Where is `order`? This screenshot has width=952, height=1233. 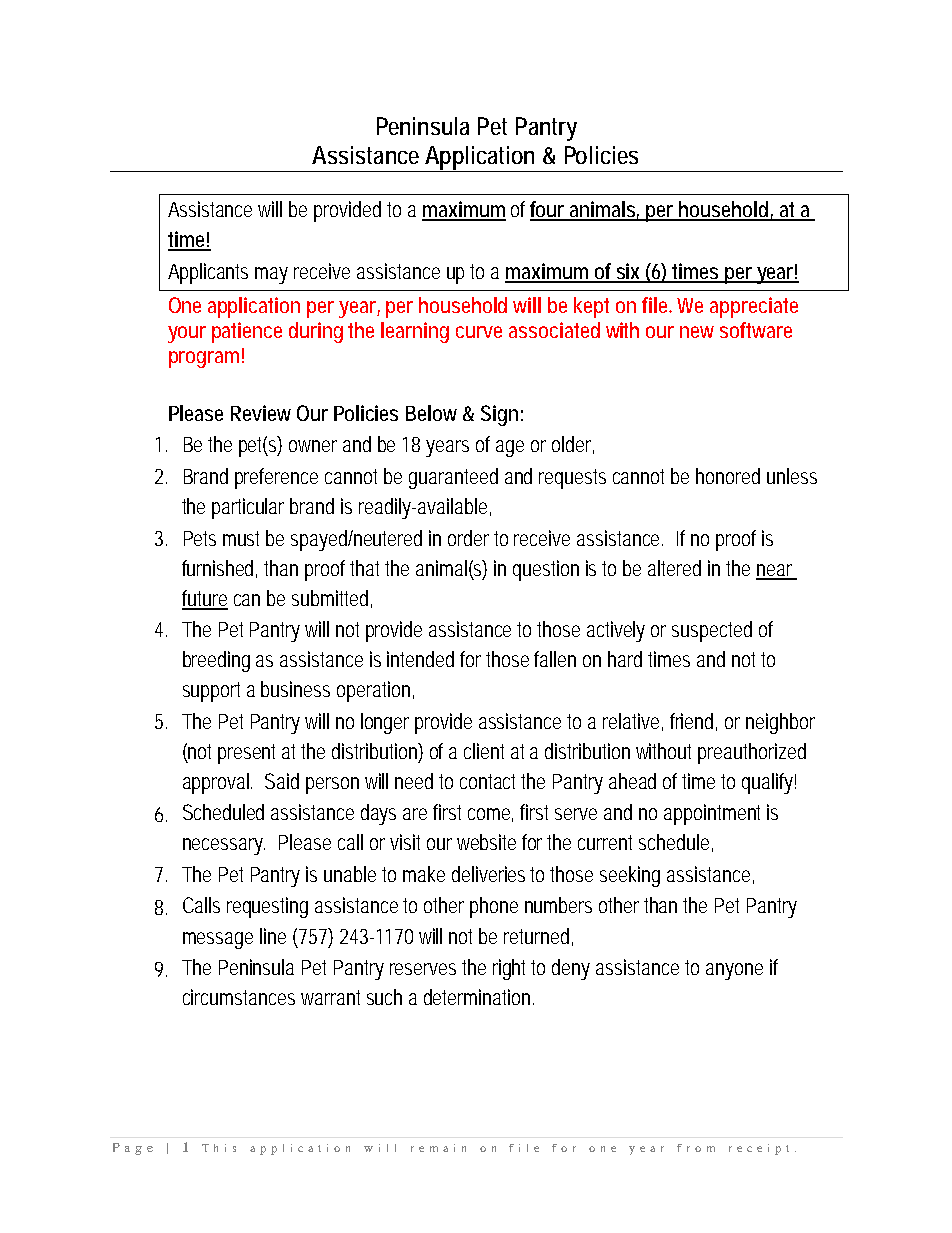 order is located at coordinates (471, 538).
